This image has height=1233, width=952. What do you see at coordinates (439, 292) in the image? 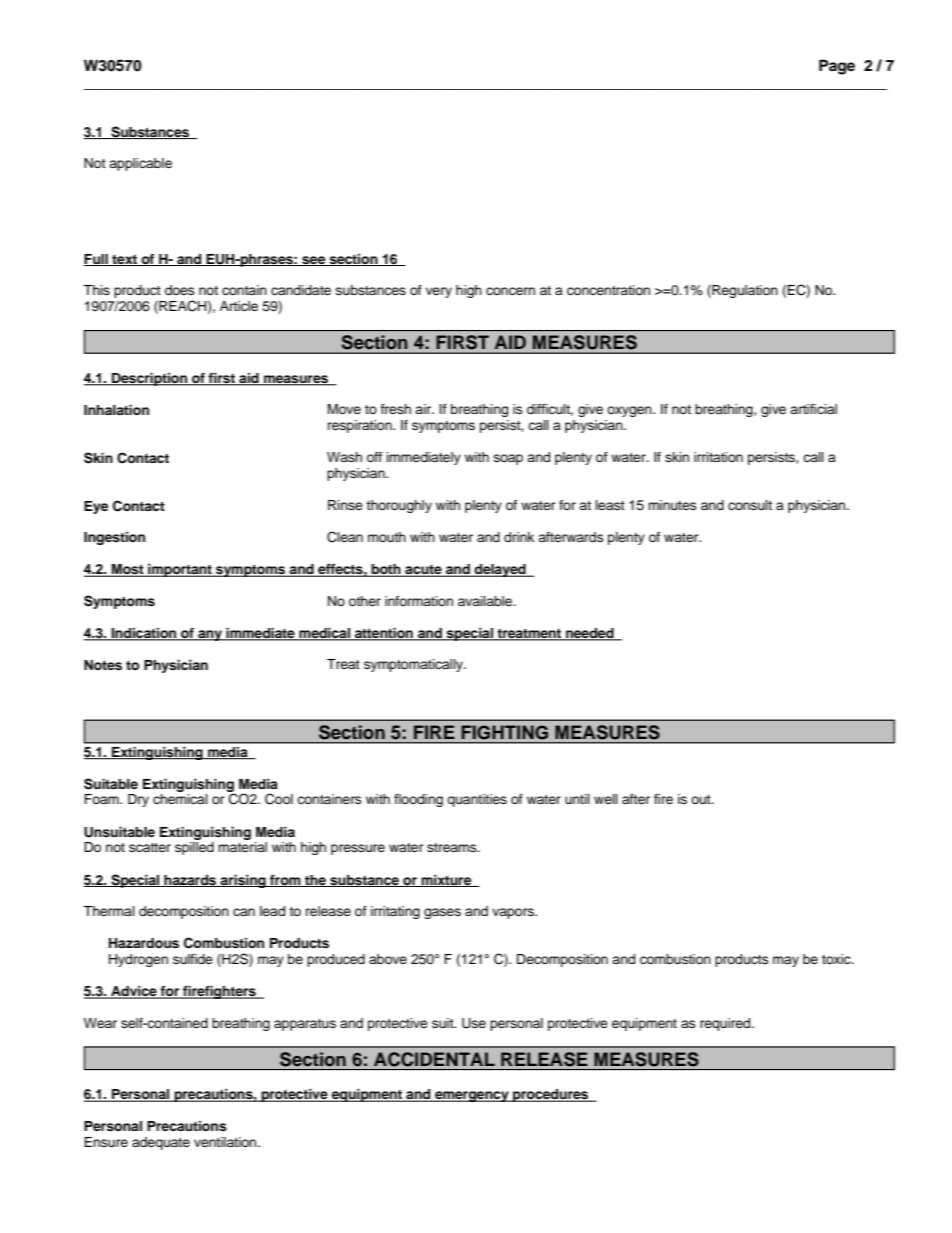
I see `very` at bounding box center [439, 292].
